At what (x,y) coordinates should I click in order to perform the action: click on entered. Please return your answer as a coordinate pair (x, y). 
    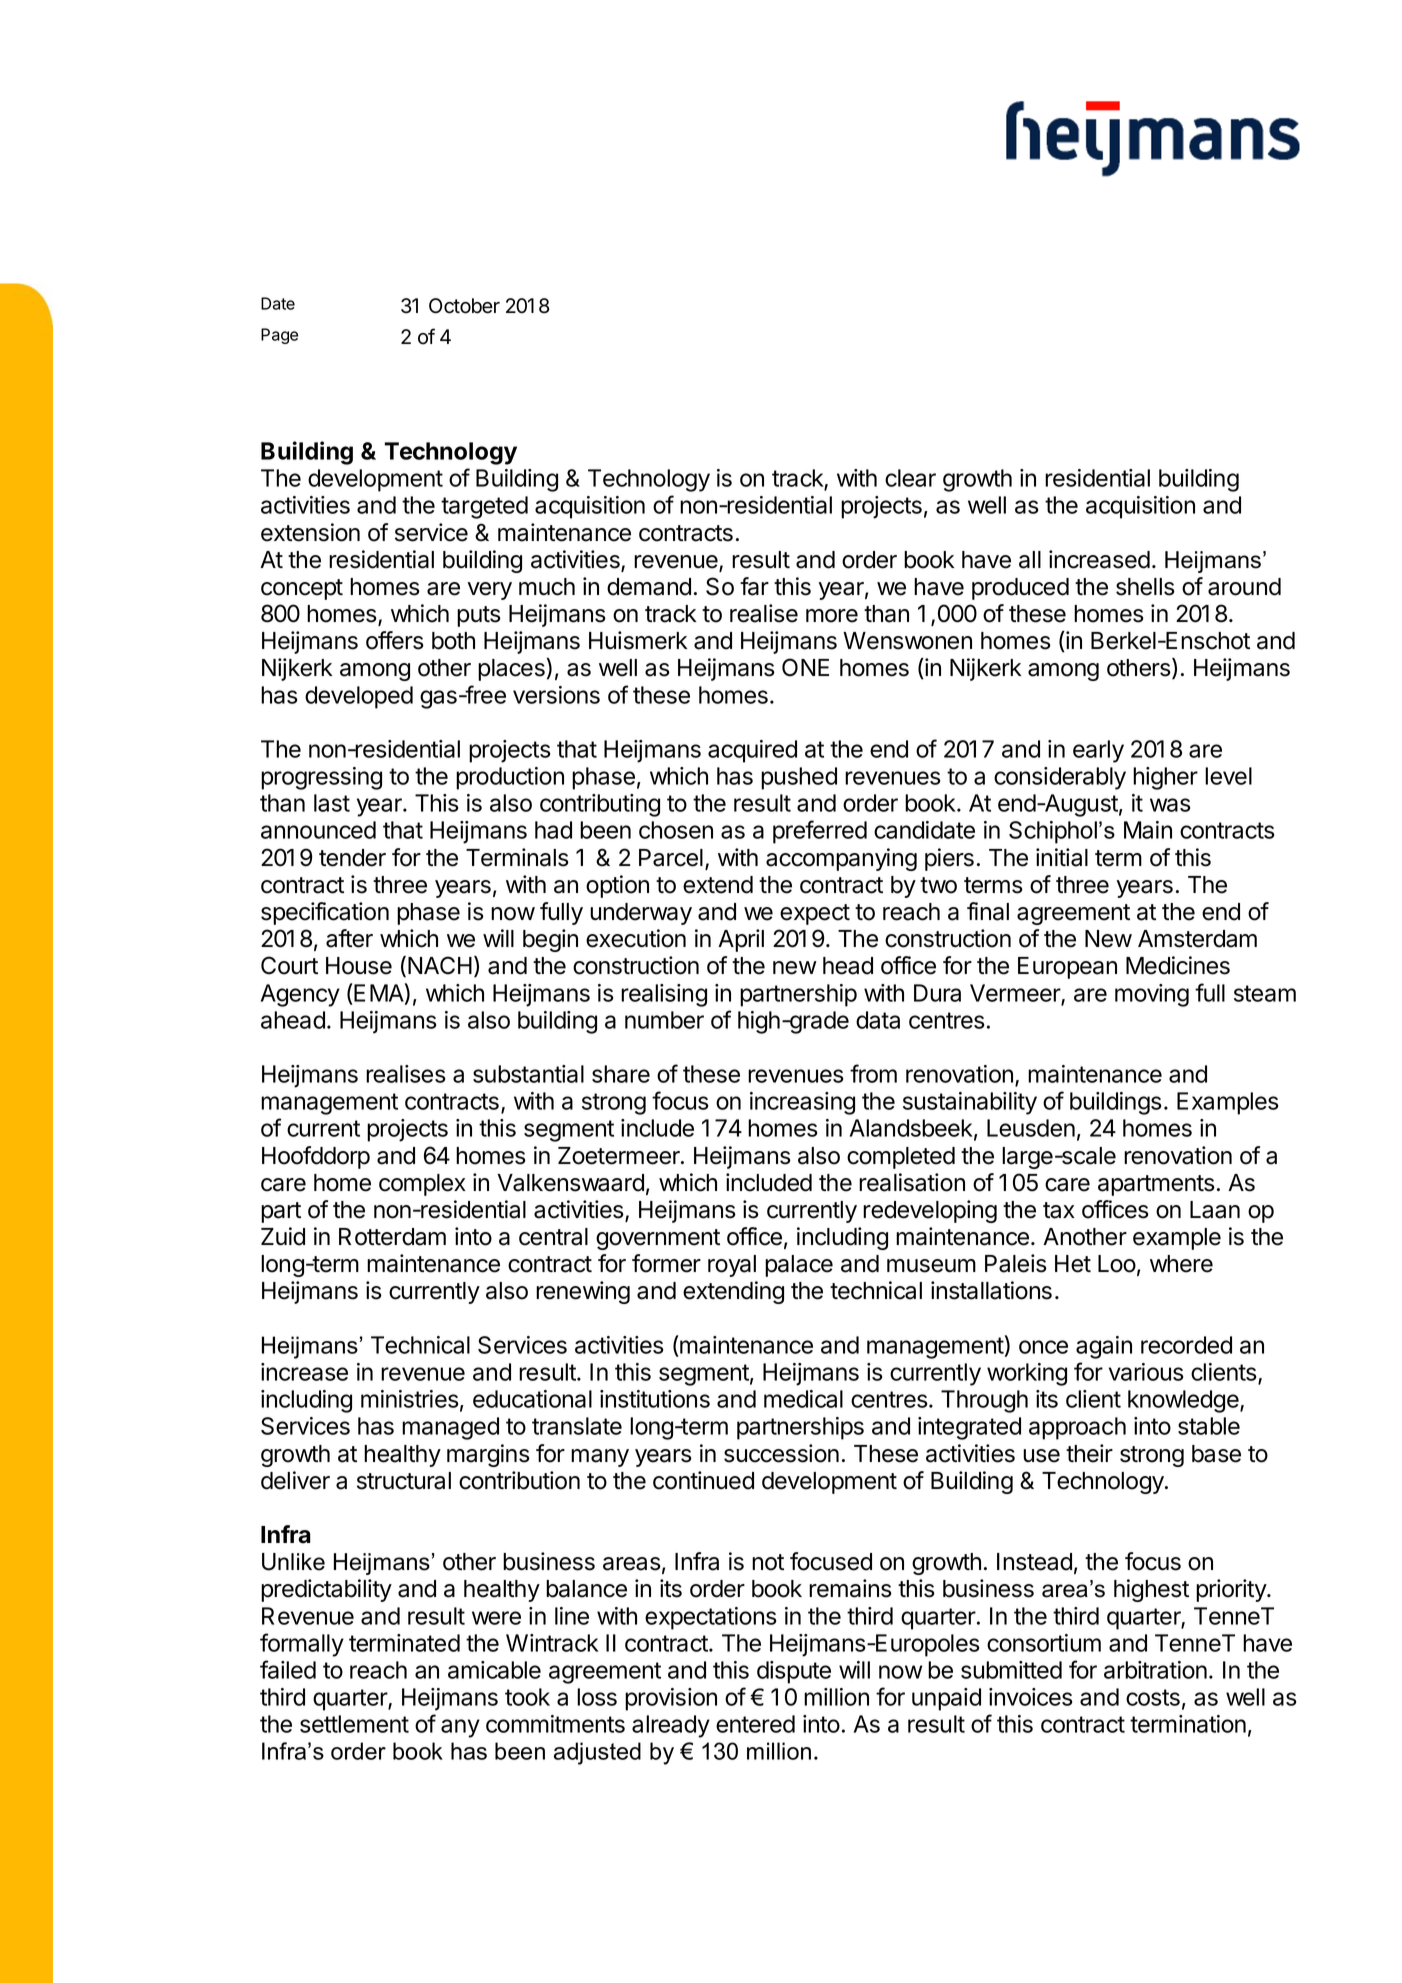
    Looking at the image, I should click on (755, 1724).
